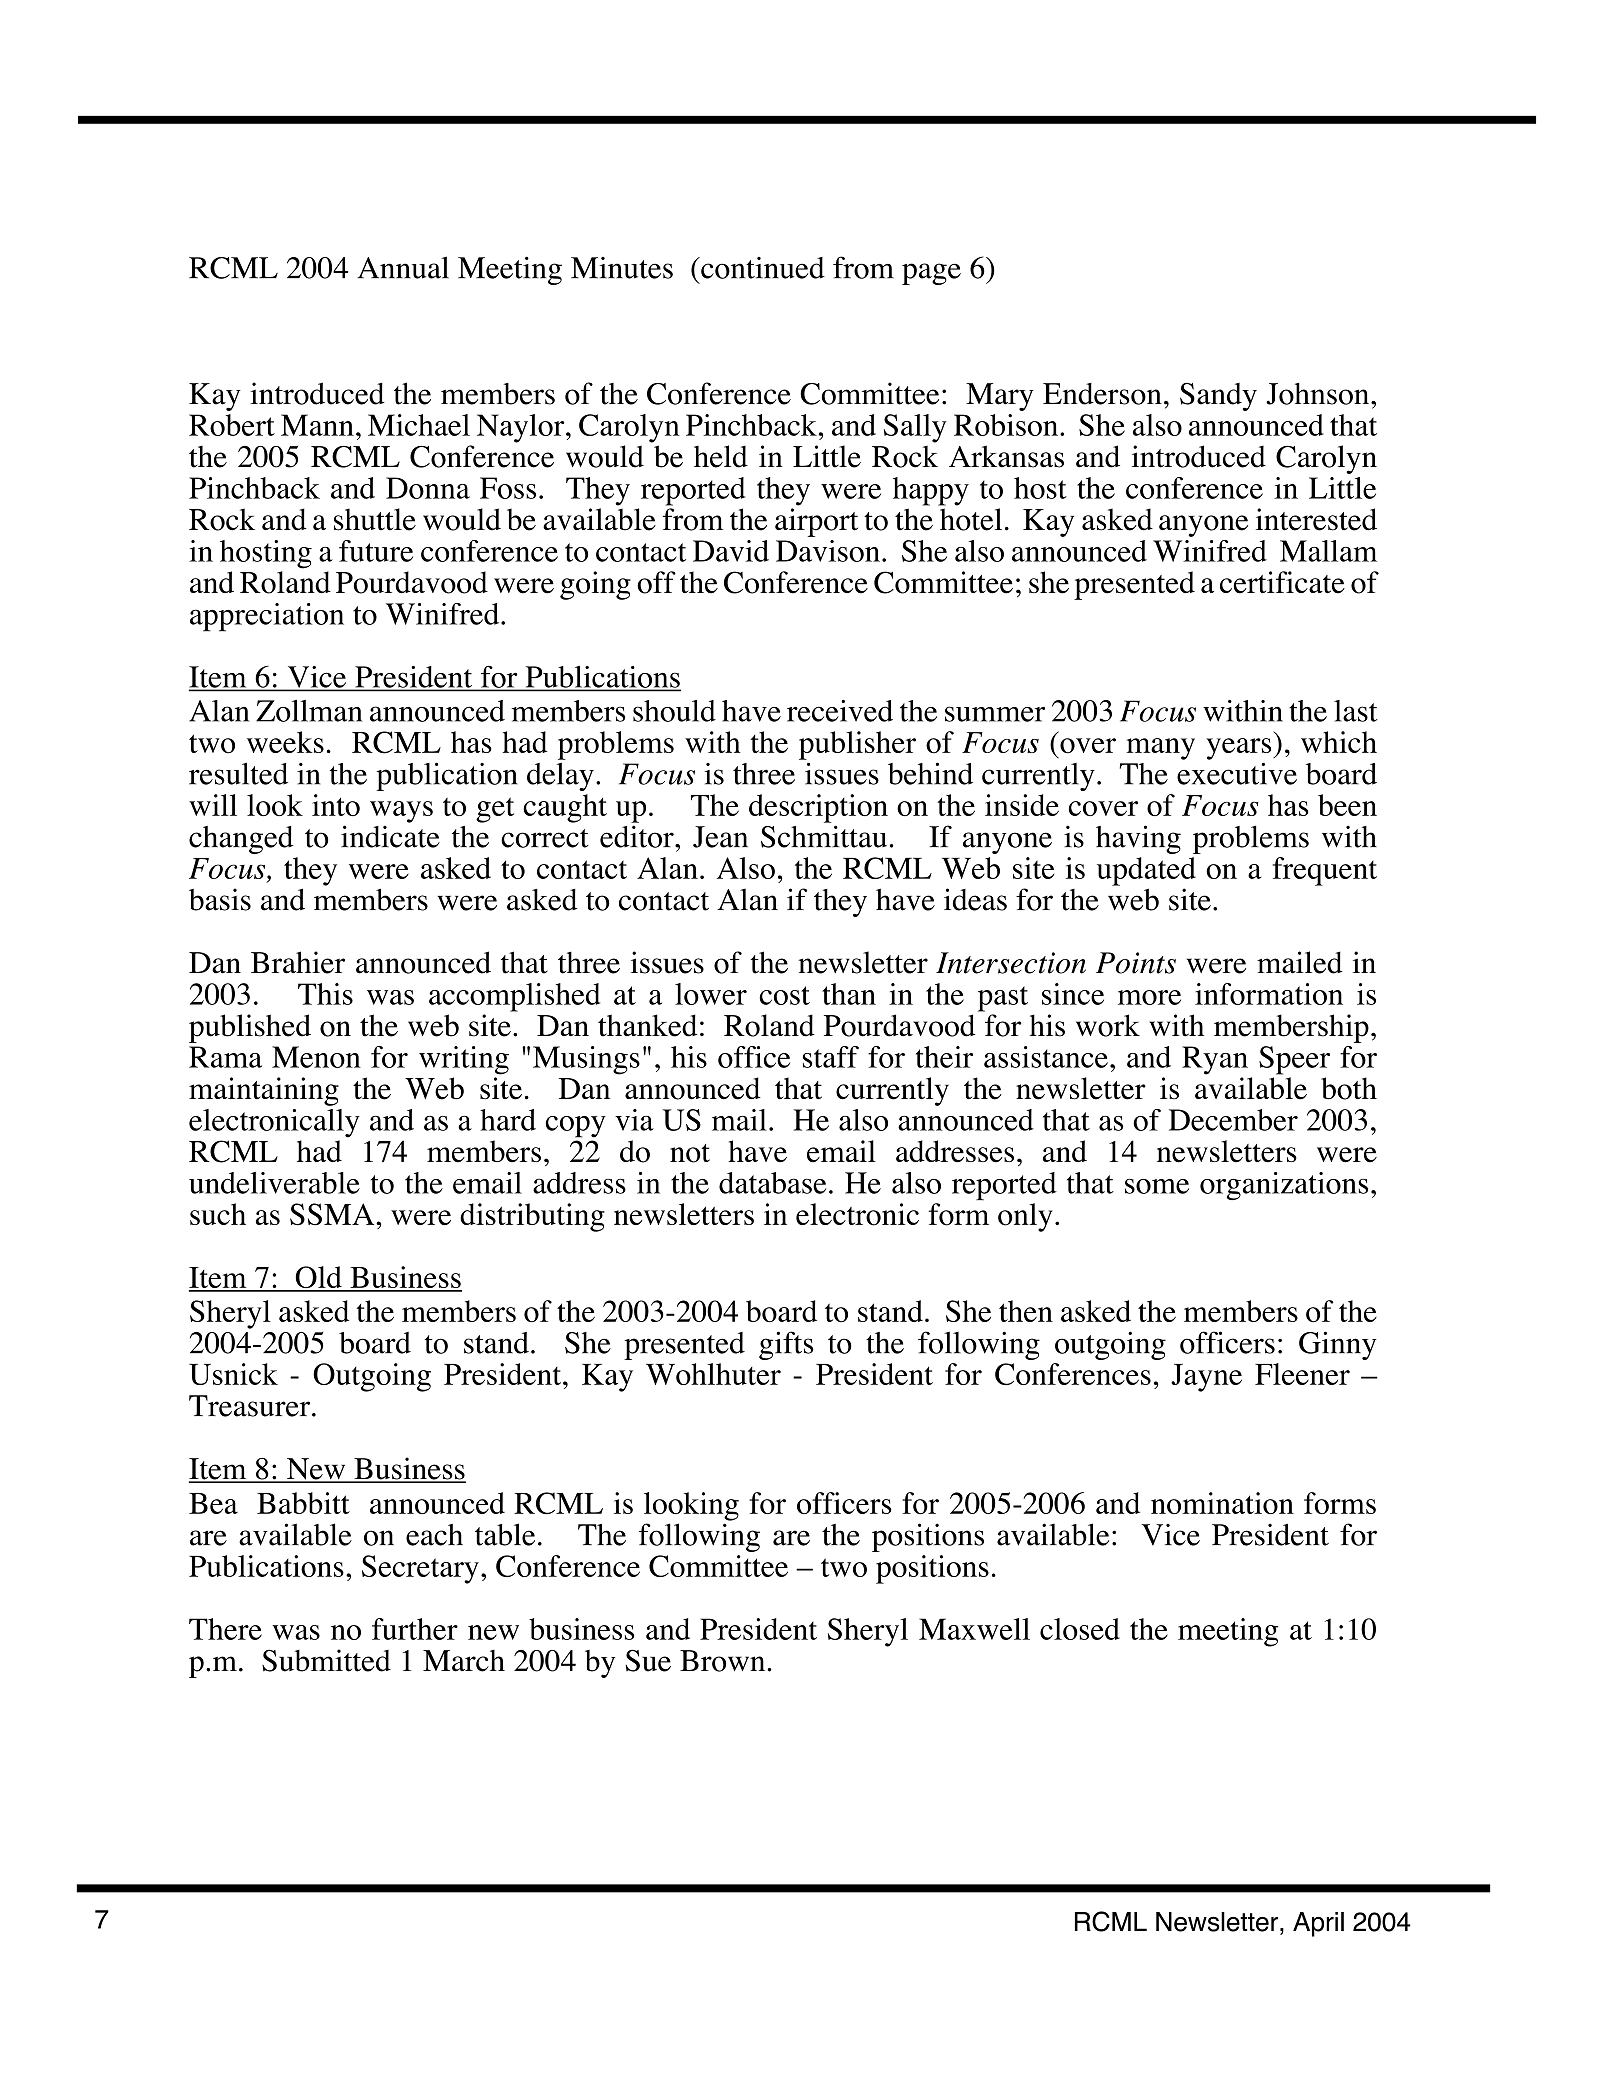 This screenshot has width=1605, height=2077. I want to click on Submitted, so click(326, 1660).
